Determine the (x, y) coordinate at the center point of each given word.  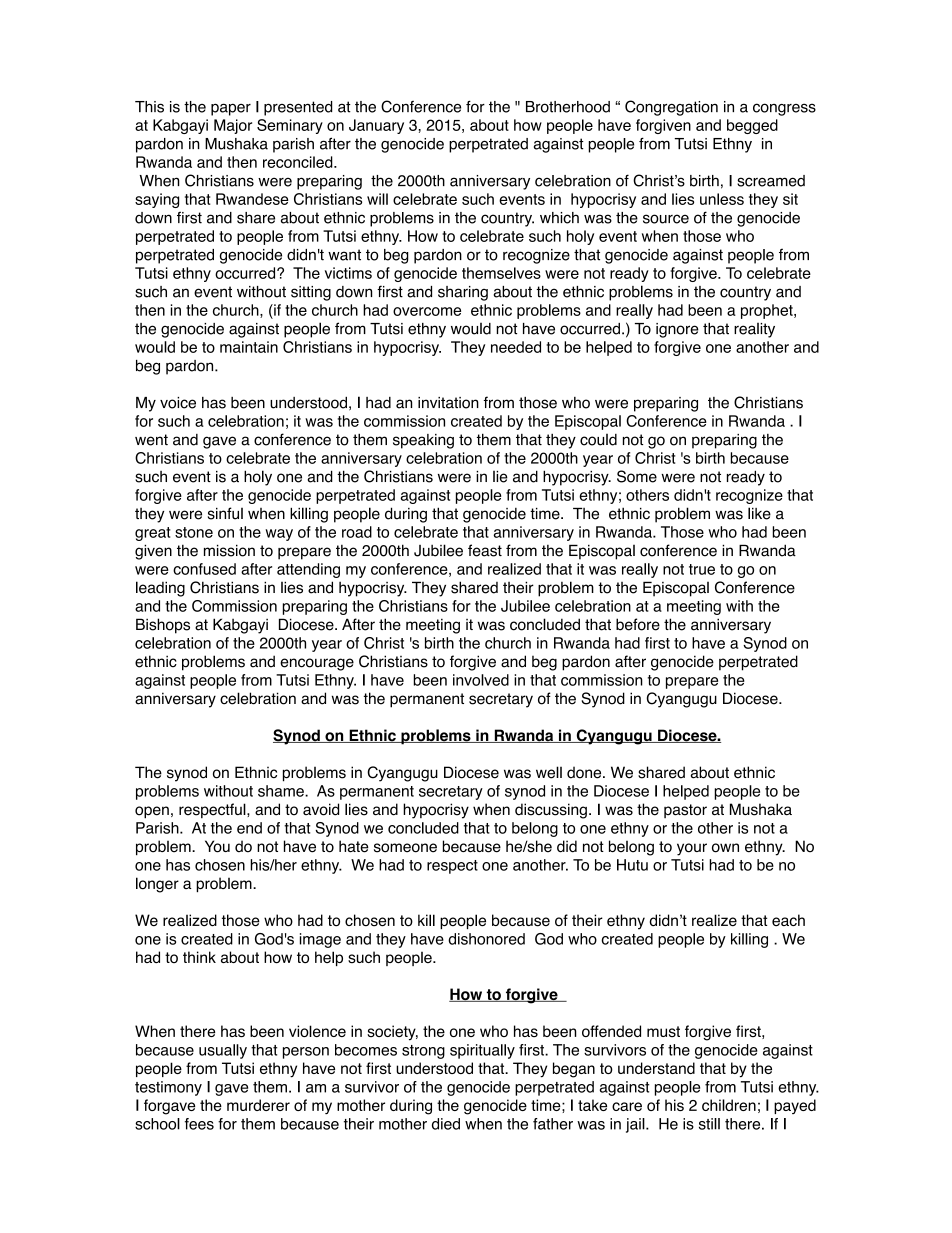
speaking (423, 441)
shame (282, 791)
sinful (225, 513)
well (549, 772)
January (376, 126)
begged (752, 126)
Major (233, 126)
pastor (685, 811)
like (759, 513)
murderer (258, 1105)
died (446, 1124)
